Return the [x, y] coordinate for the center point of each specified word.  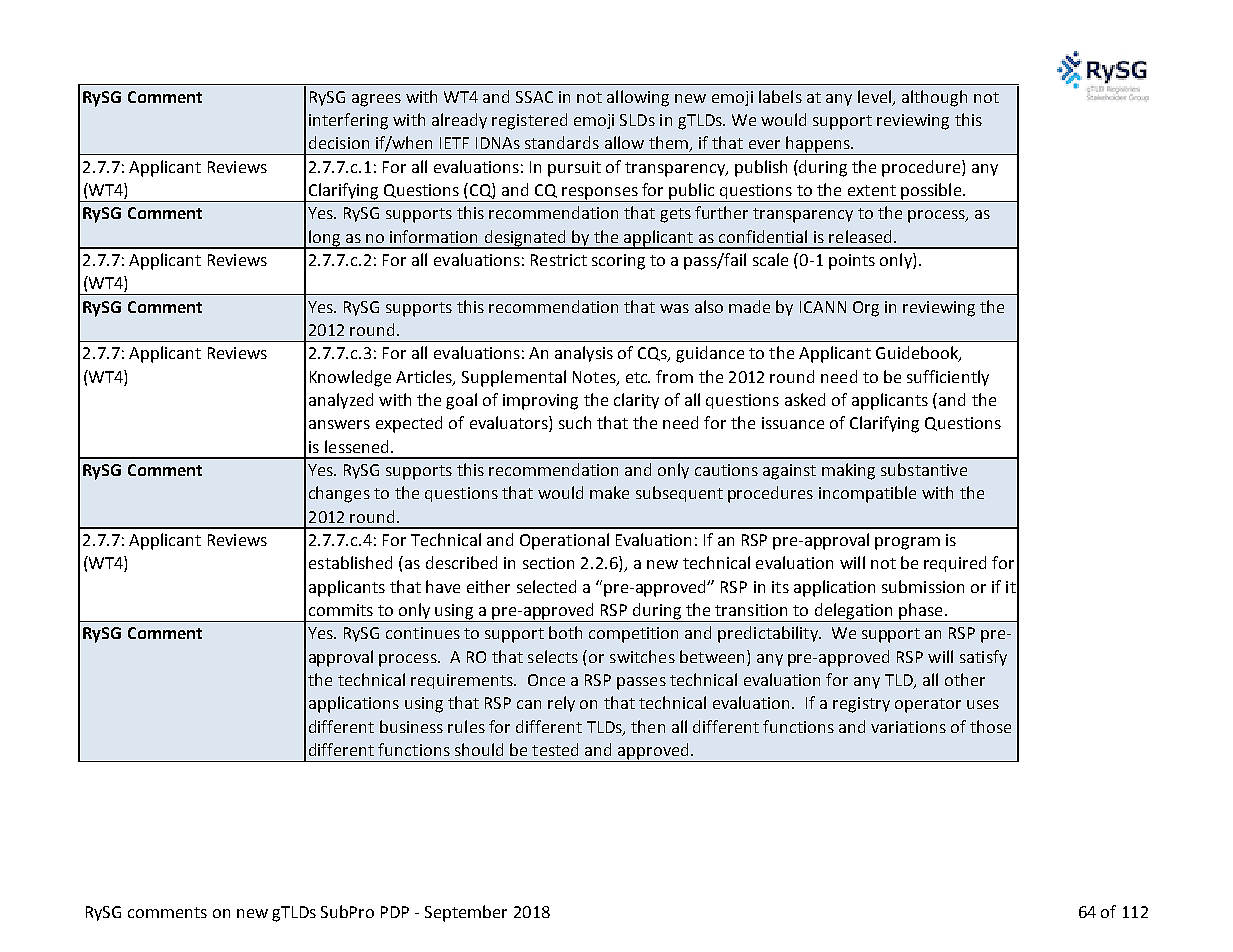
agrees [376, 100]
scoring [618, 262]
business [411, 726]
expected [409, 424]
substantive [924, 469]
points [852, 262]
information [433, 236]
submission [923, 586]
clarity [636, 401]
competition [633, 635]
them [669, 144]
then [648, 726]
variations [908, 727]
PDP [395, 912]
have [443, 586]
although [934, 98]
